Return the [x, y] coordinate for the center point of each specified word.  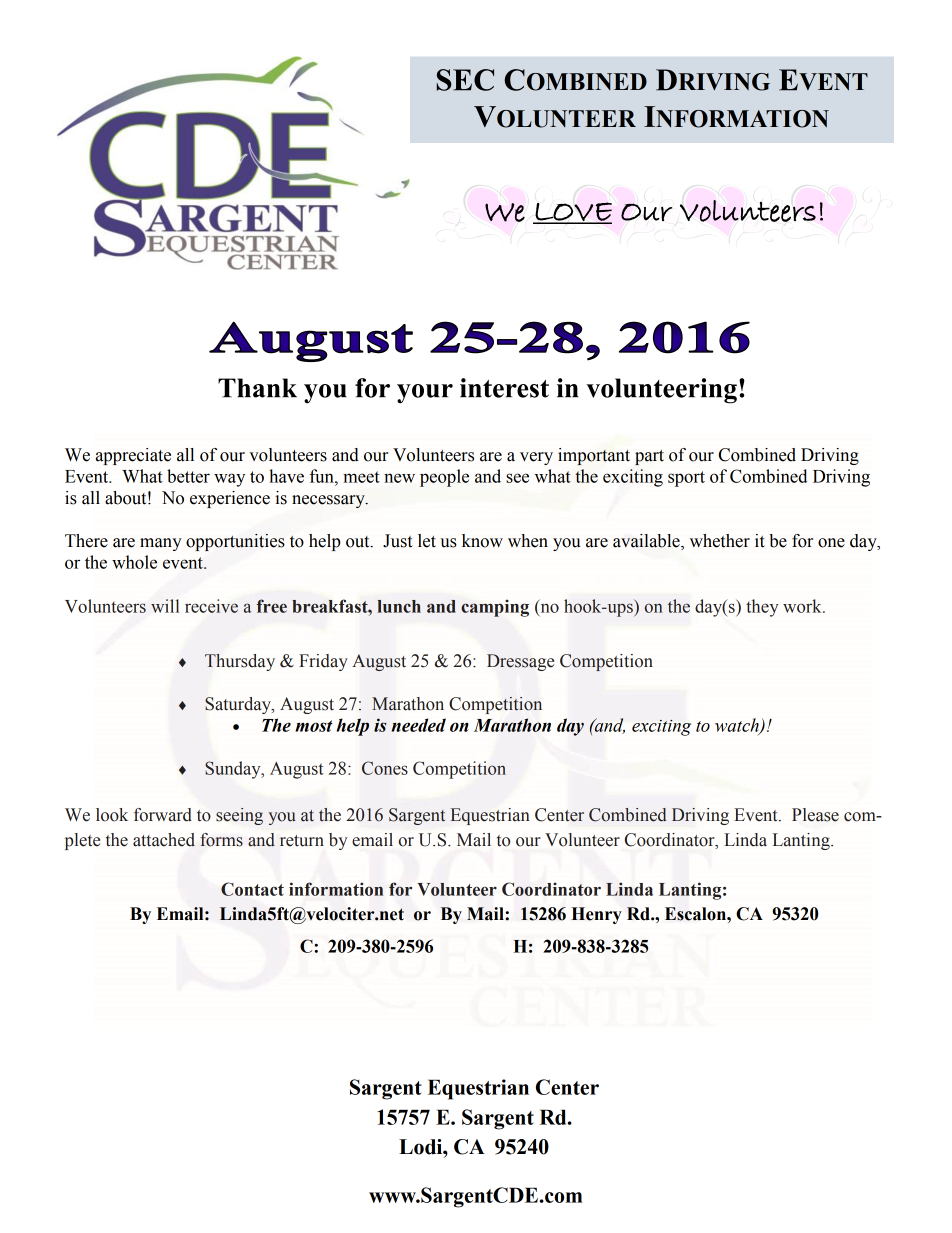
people [444, 478]
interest [504, 388]
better [188, 476]
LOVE [573, 212]
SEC [465, 80]
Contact [252, 889]
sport [686, 479]
